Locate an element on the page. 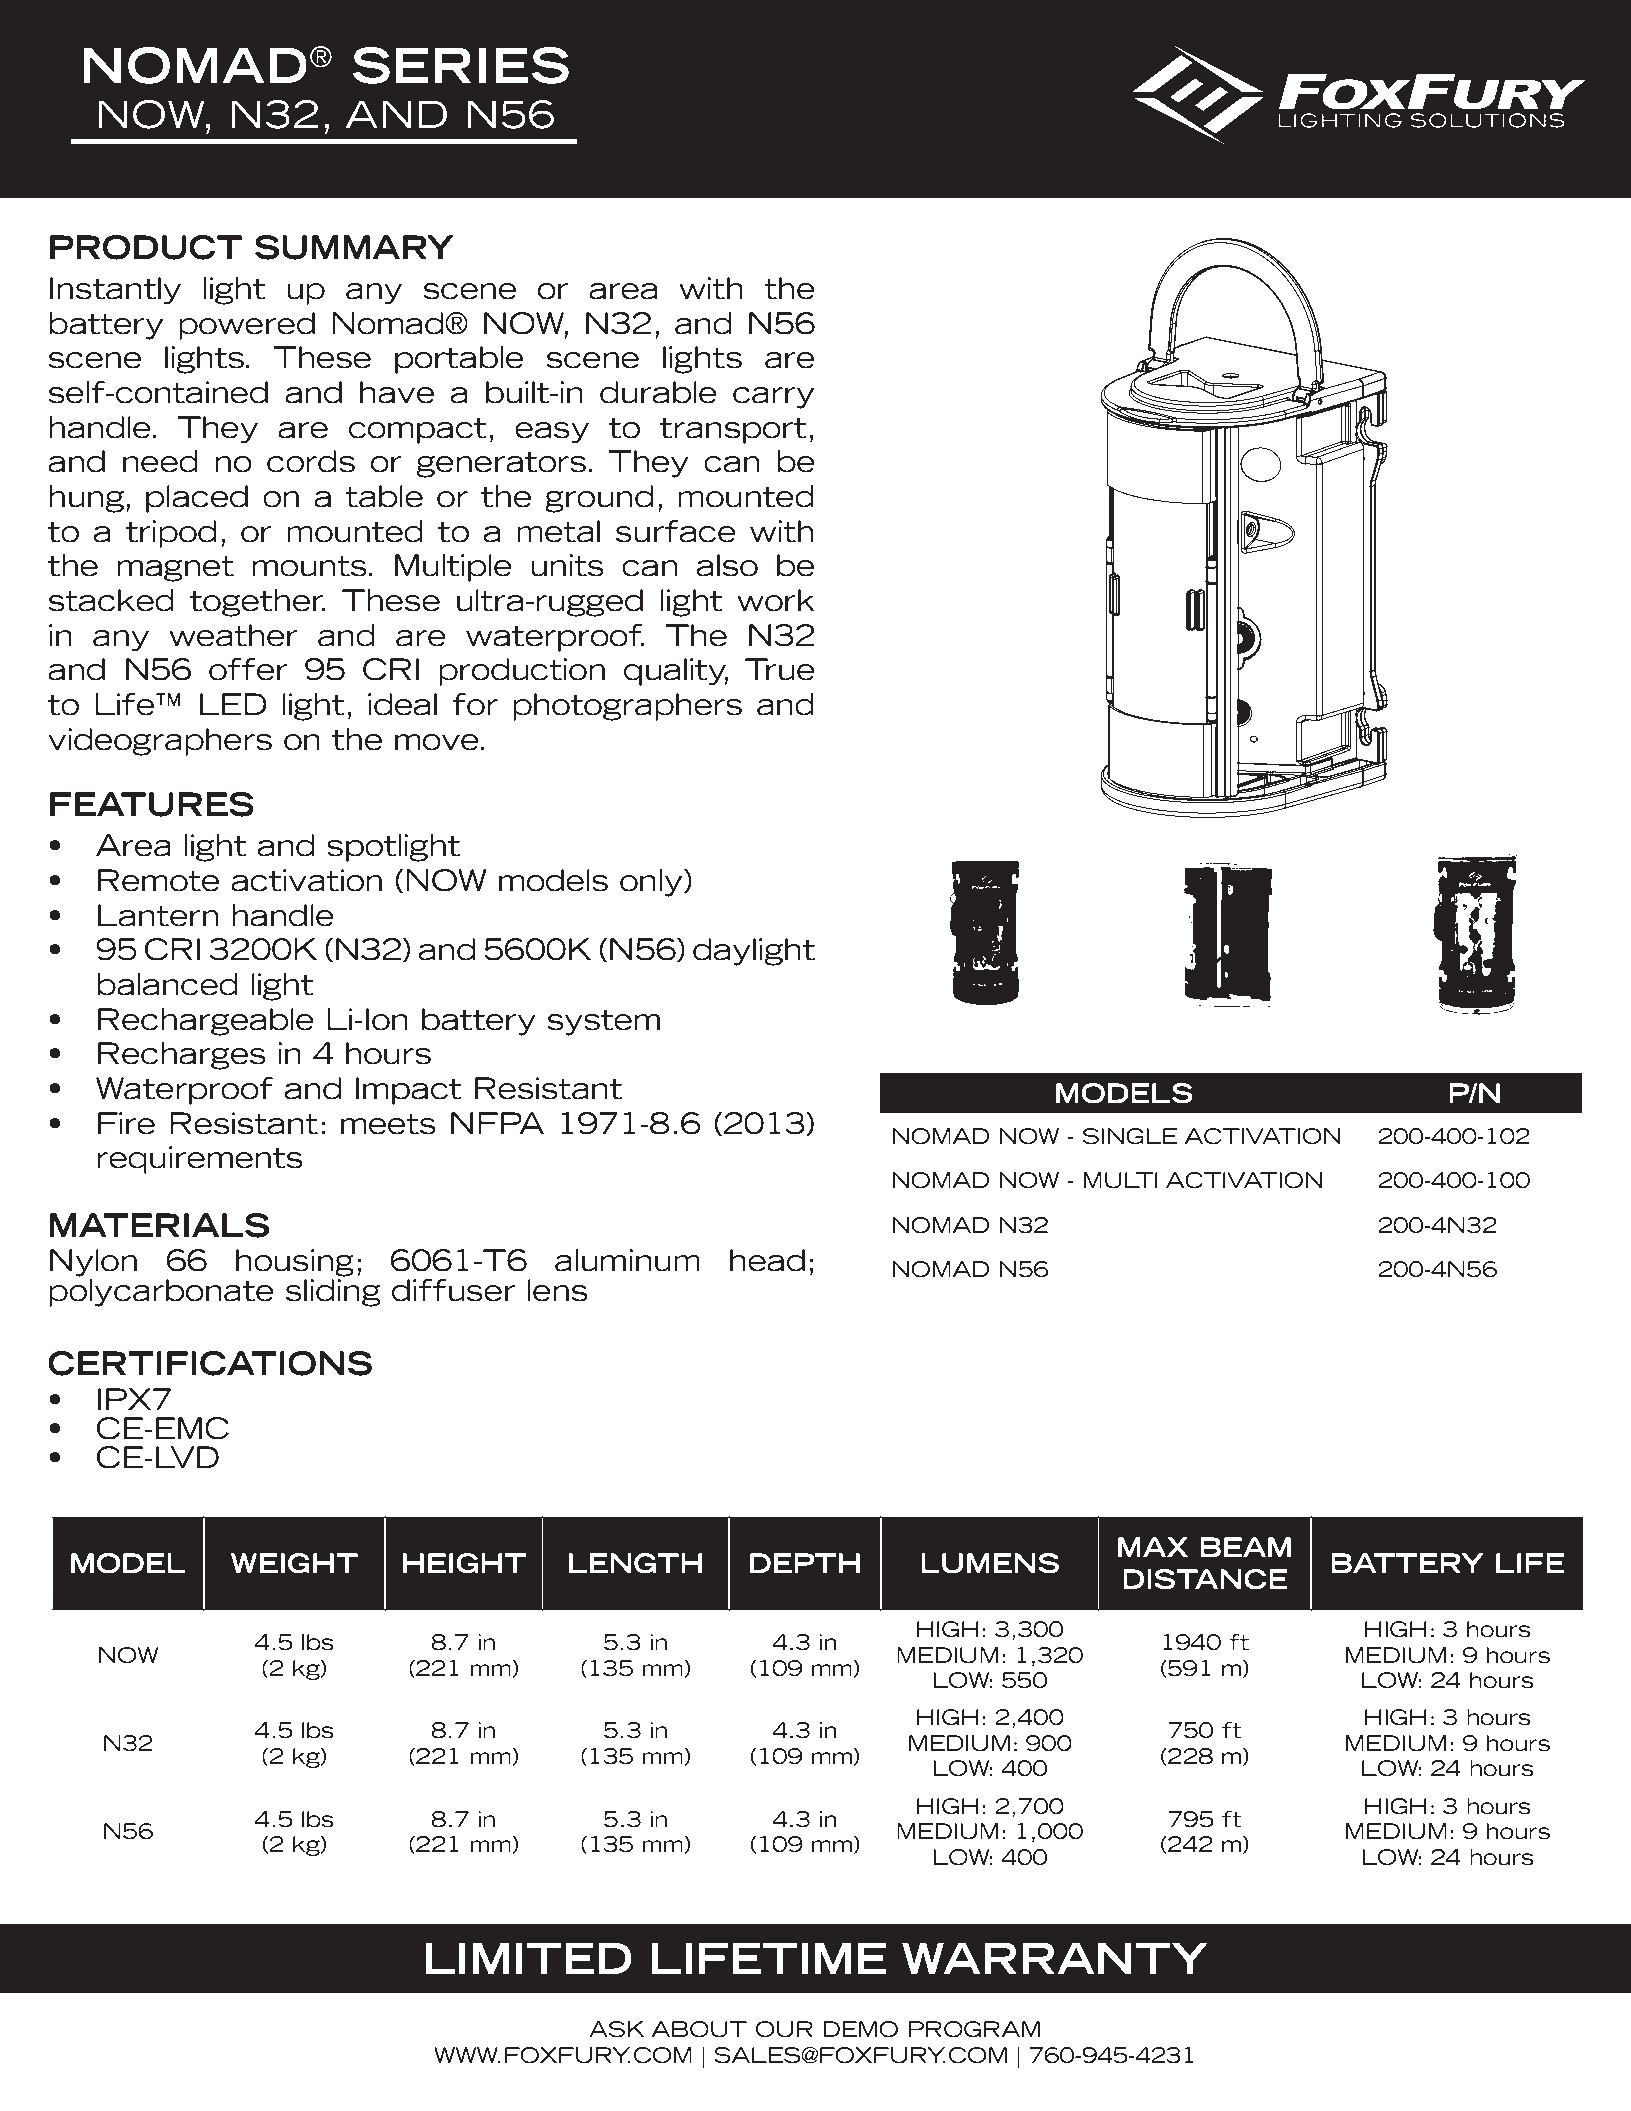 This page has height=2111, width=1631. SINGLE is located at coordinates (1130, 1136).
